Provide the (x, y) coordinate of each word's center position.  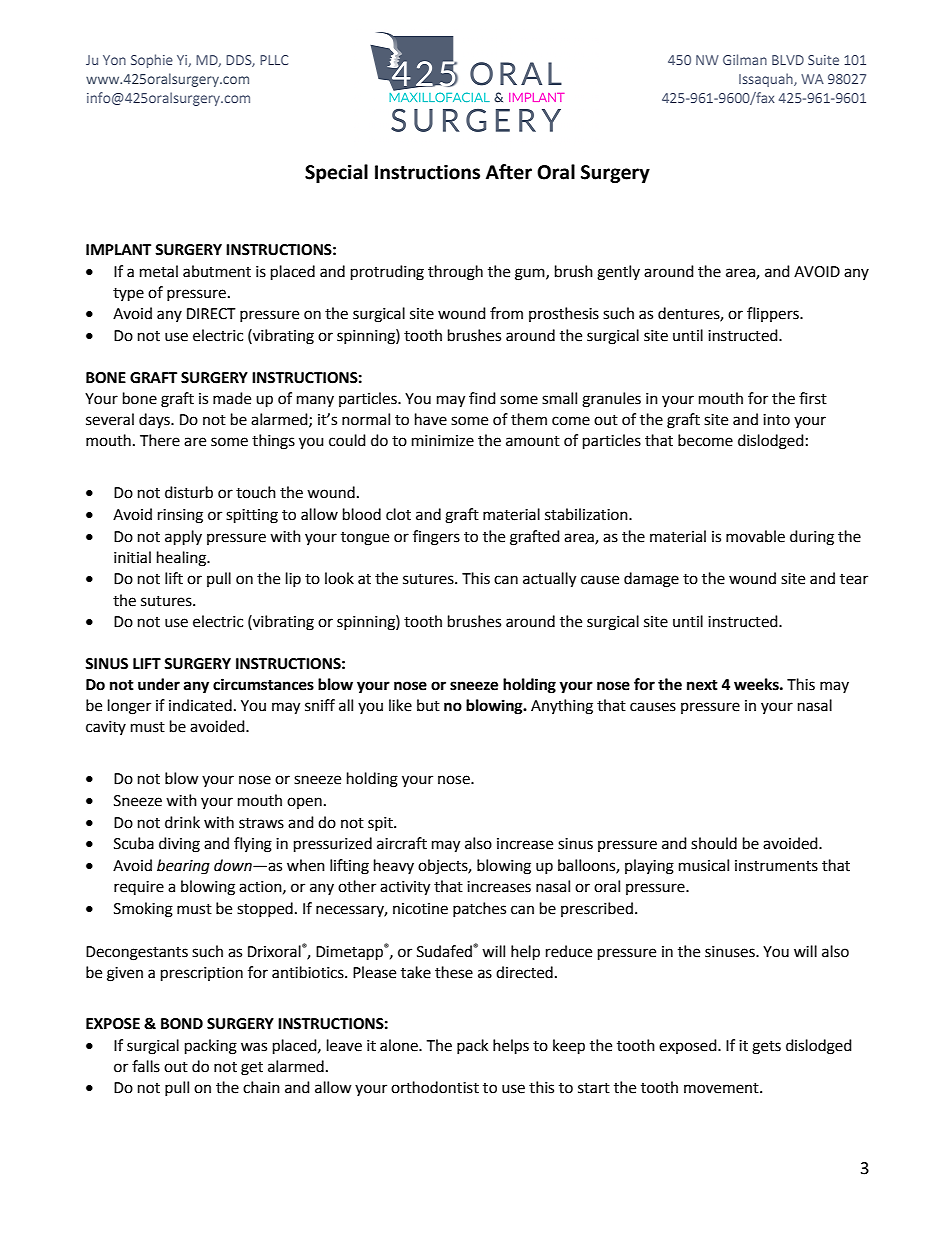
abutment (217, 271)
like (400, 705)
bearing (183, 867)
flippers (774, 314)
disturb (189, 492)
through (455, 273)
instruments (776, 866)
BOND (182, 1024)
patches (479, 909)
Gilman (745, 59)
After (509, 172)
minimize (443, 441)
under (159, 684)
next (702, 685)
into (776, 420)
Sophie (152, 61)
